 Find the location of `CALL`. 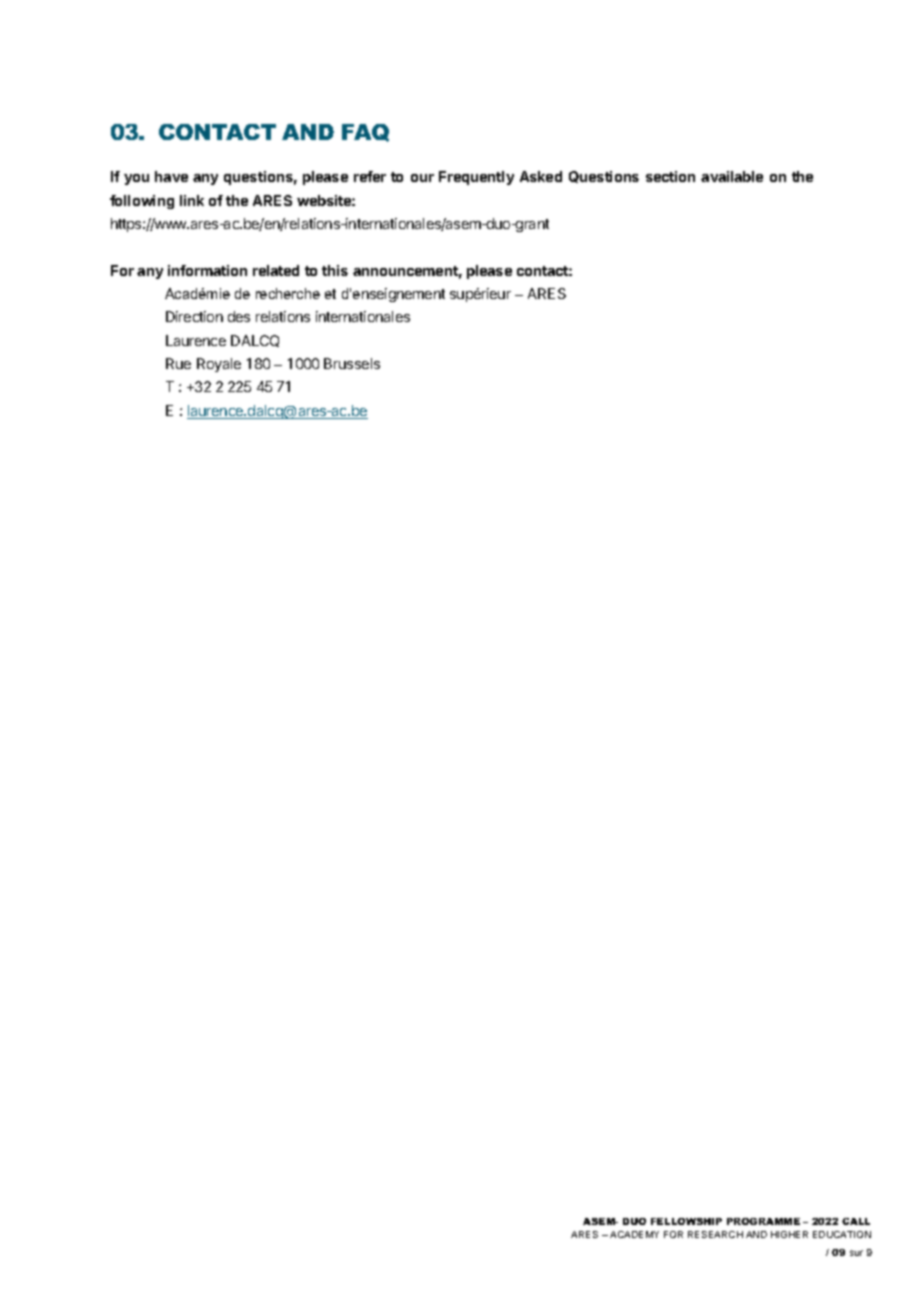

CALL is located at coordinates (856, 1221).
